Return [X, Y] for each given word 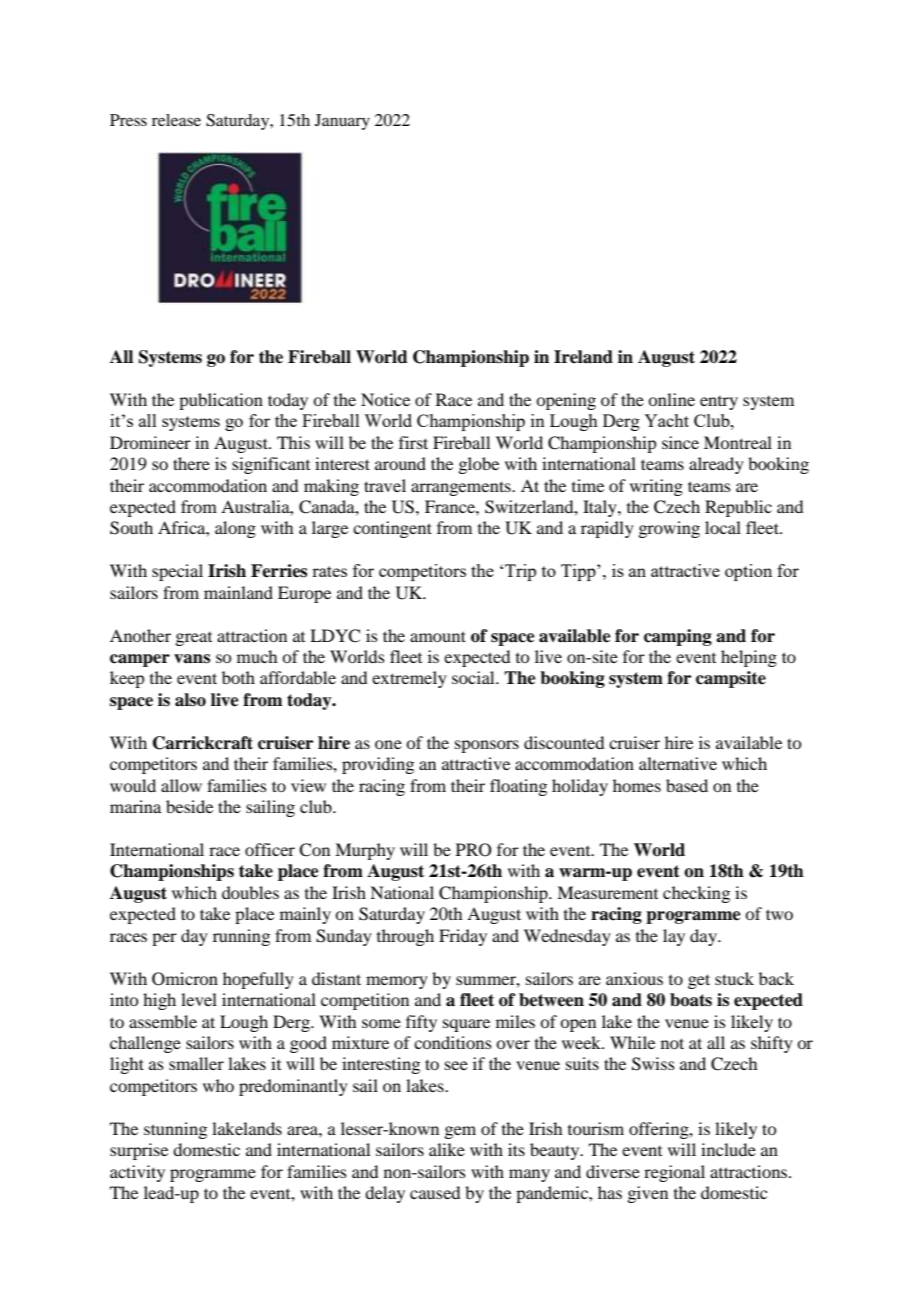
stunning [175, 1130]
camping [678, 637]
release [176, 120]
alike [447, 1149]
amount [438, 636]
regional [674, 1173]
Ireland [583, 357]
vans [192, 659]
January [342, 122]
